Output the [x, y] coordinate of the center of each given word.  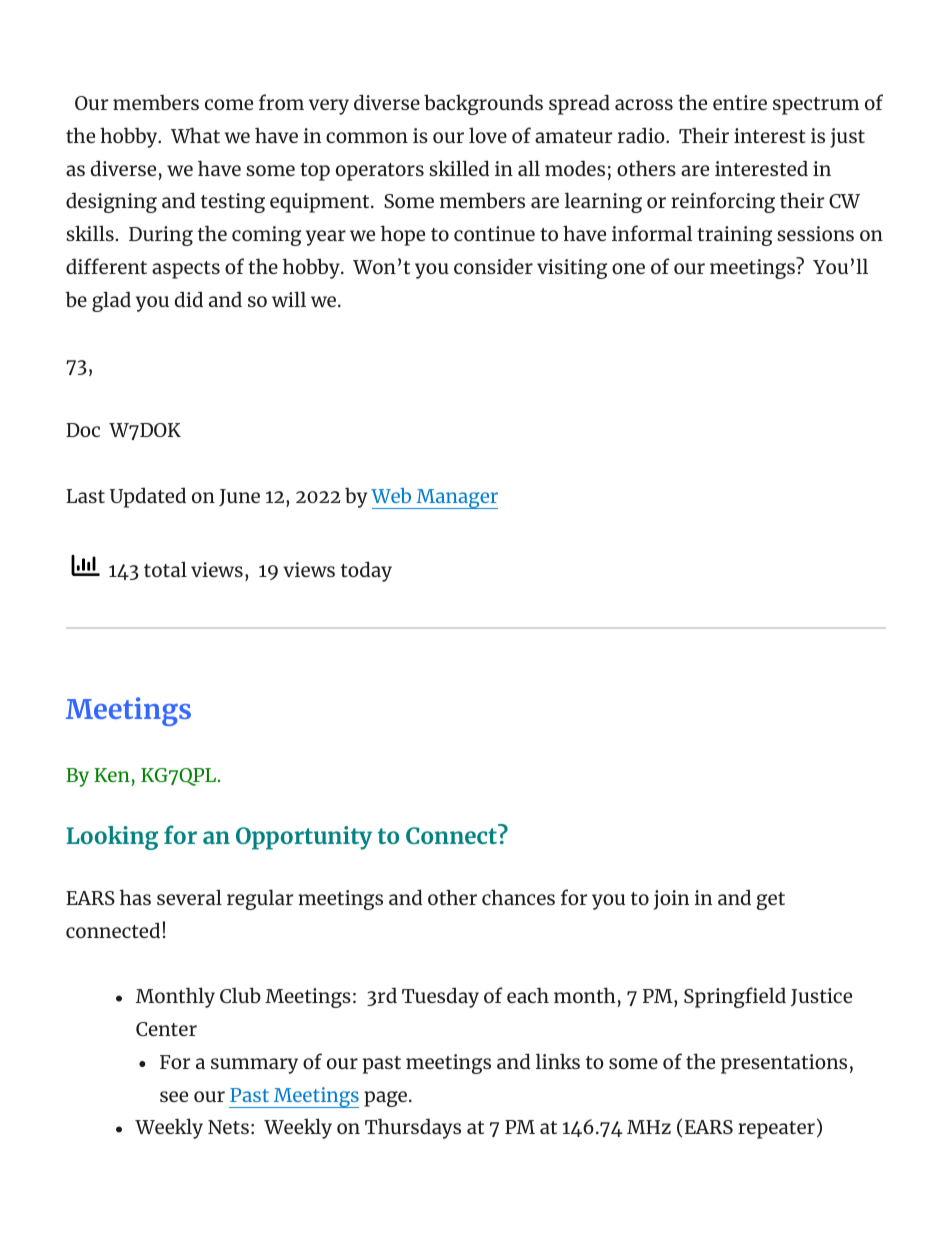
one [628, 268]
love [488, 135]
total [165, 569]
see [174, 1096]
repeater [776, 1130]
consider [493, 266]
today [366, 571]
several [189, 897]
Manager [456, 499]
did [189, 299]
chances [518, 897]
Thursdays [413, 1128]
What [195, 135]
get [771, 901]
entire [740, 102]
